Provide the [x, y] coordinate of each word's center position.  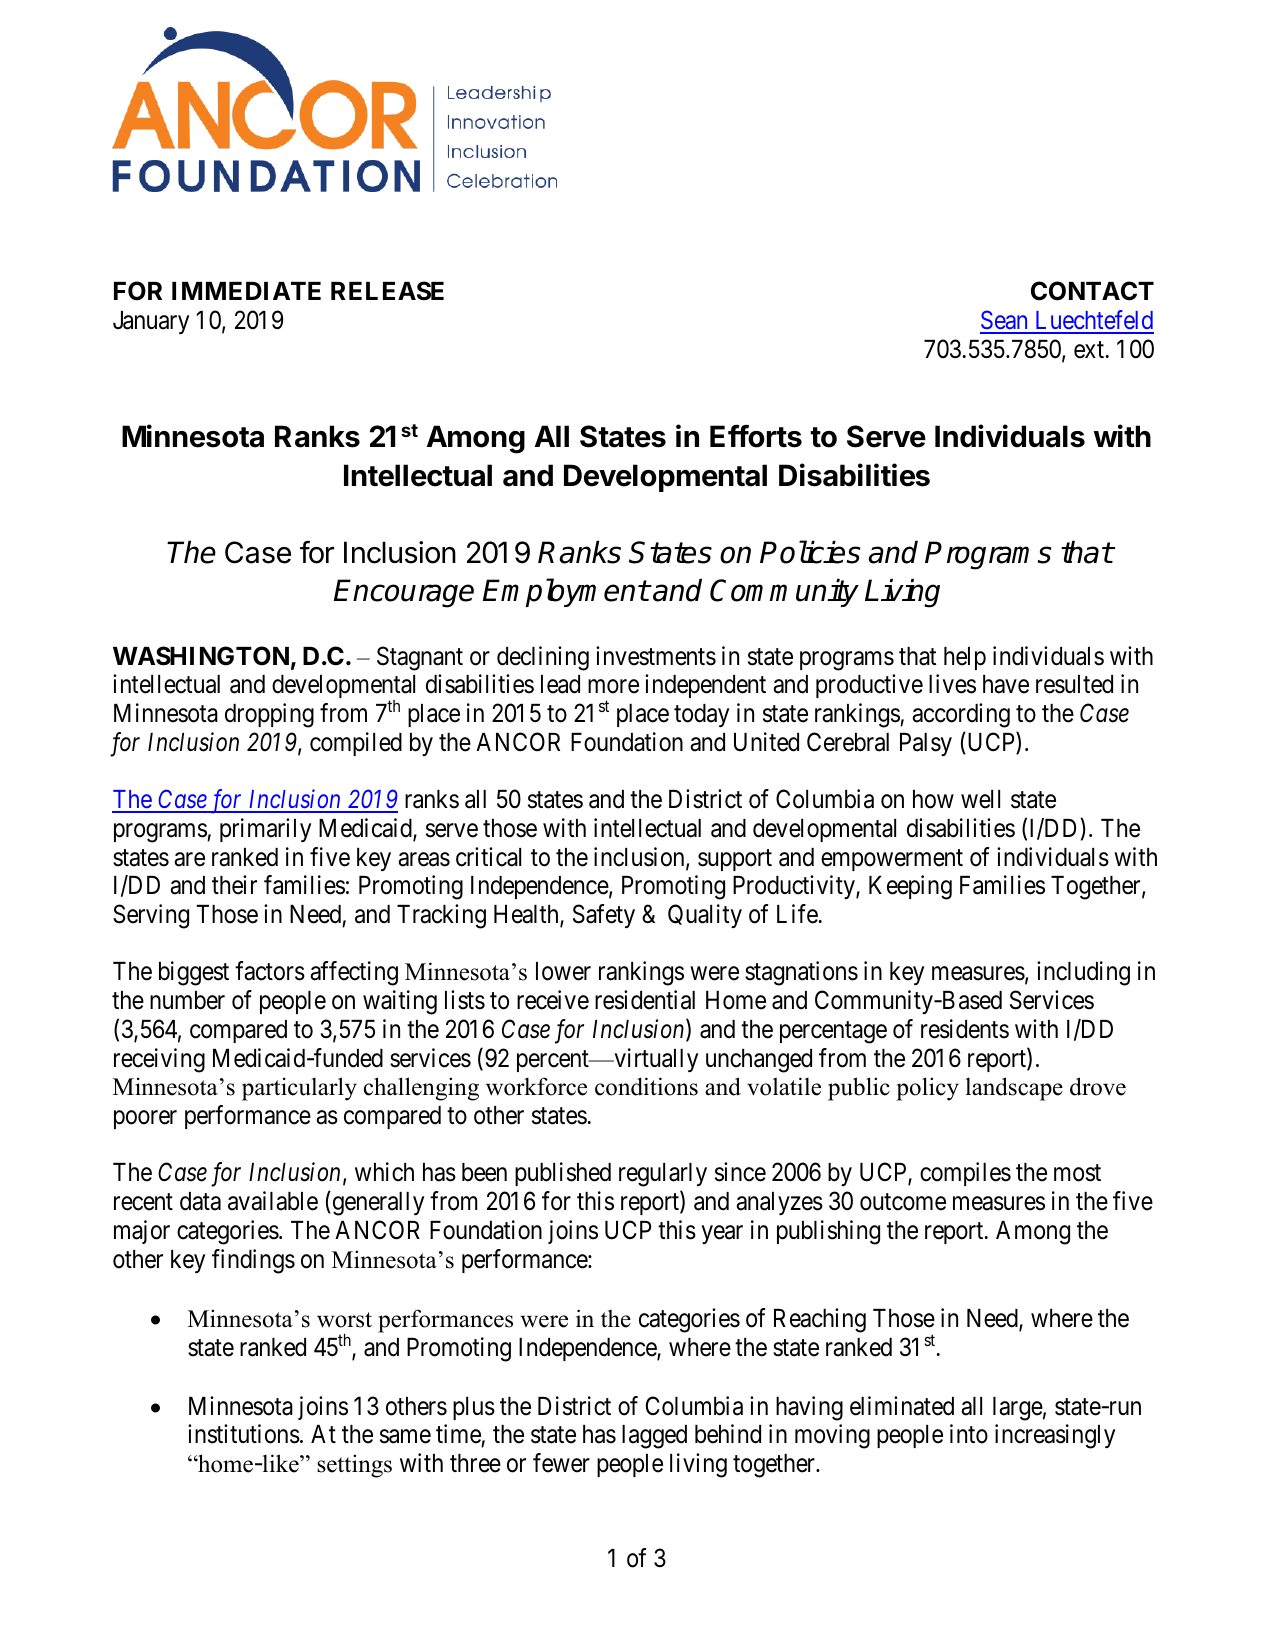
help [965, 658]
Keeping [910, 887]
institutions [244, 1434]
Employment [566, 592]
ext [1090, 350]
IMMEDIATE [246, 291]
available [273, 1201]
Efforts [756, 436]
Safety [604, 916]
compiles [965, 1174]
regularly [663, 1175]
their [234, 885]
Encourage [404, 593]
